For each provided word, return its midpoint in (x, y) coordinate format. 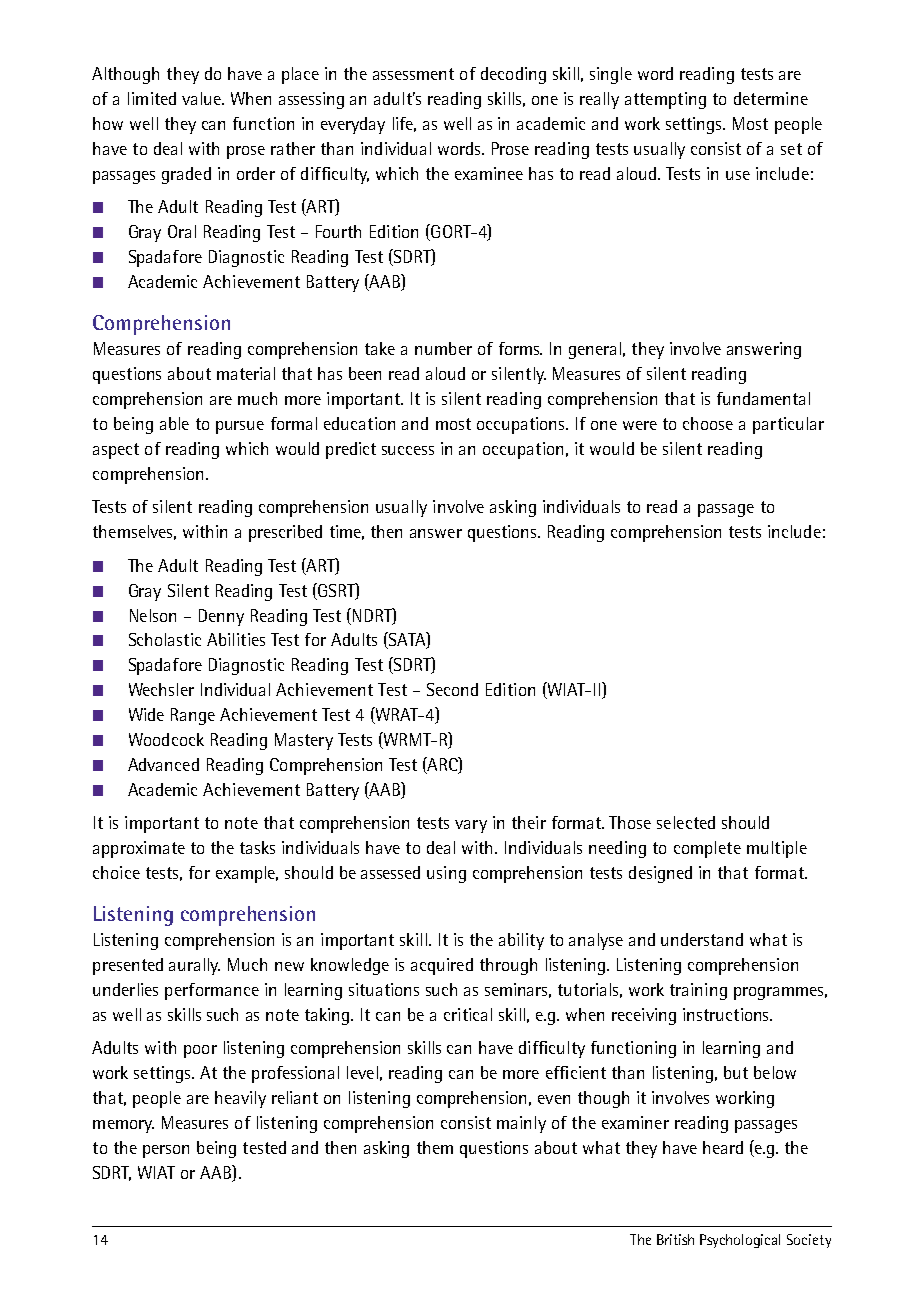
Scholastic (165, 639)
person (166, 1151)
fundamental (763, 398)
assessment (413, 74)
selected (686, 822)
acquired (442, 966)
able (174, 423)
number (443, 348)
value (203, 98)
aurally (194, 966)
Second (452, 689)
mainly (521, 1124)
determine (771, 98)
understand (702, 939)
